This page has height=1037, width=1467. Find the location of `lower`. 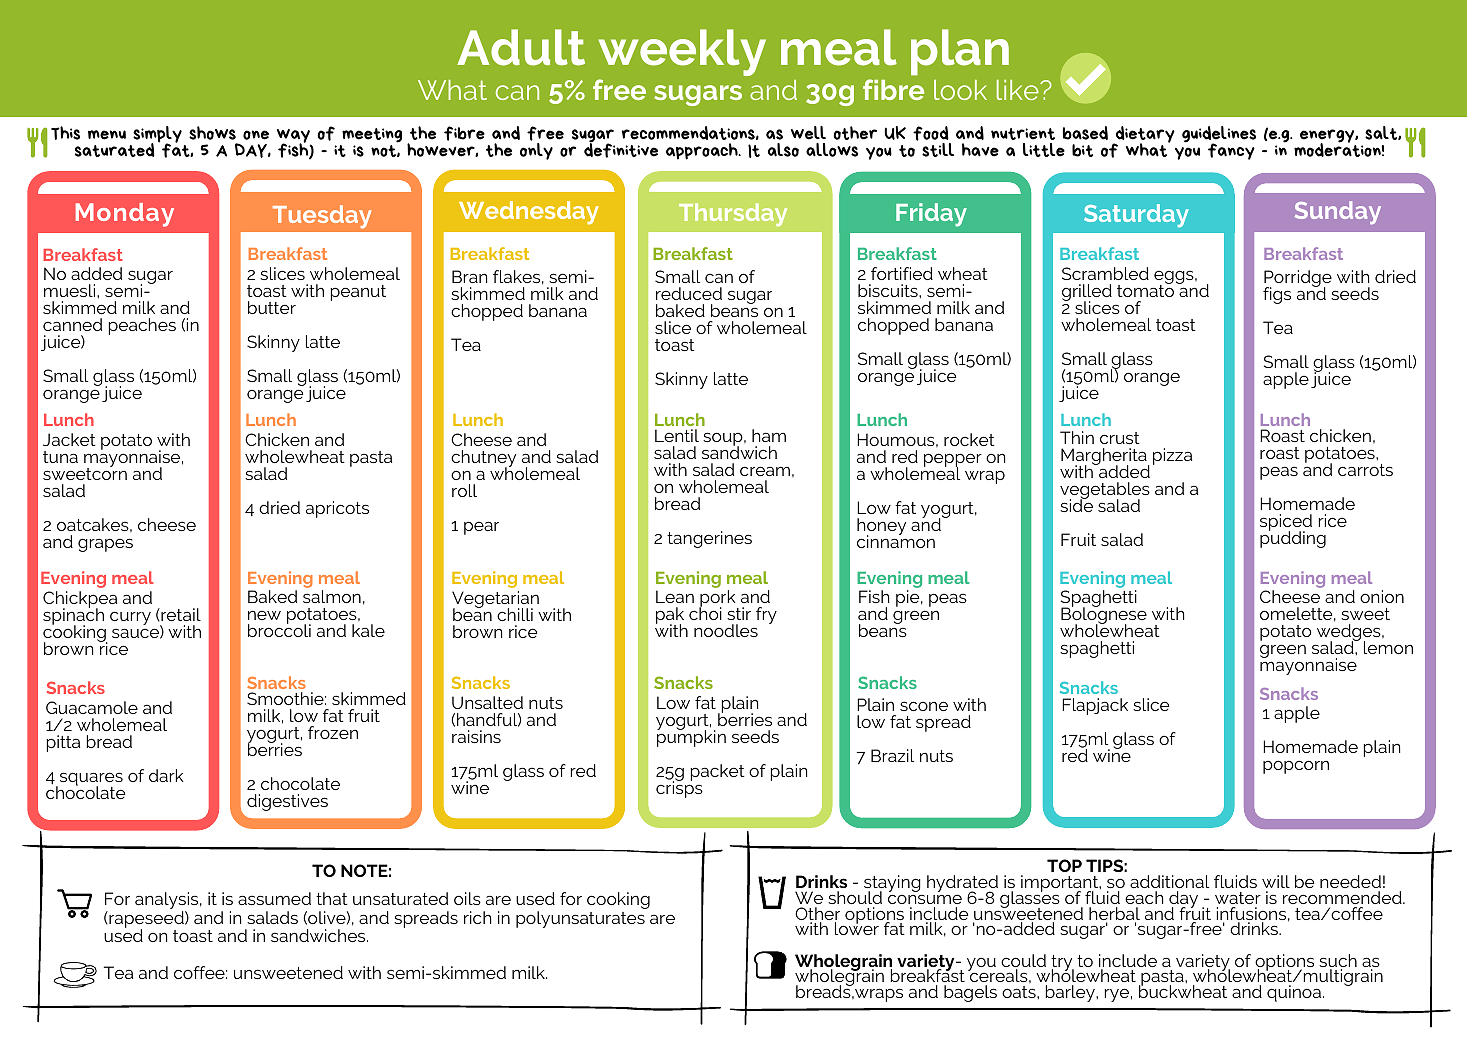

lower is located at coordinates (857, 928).
